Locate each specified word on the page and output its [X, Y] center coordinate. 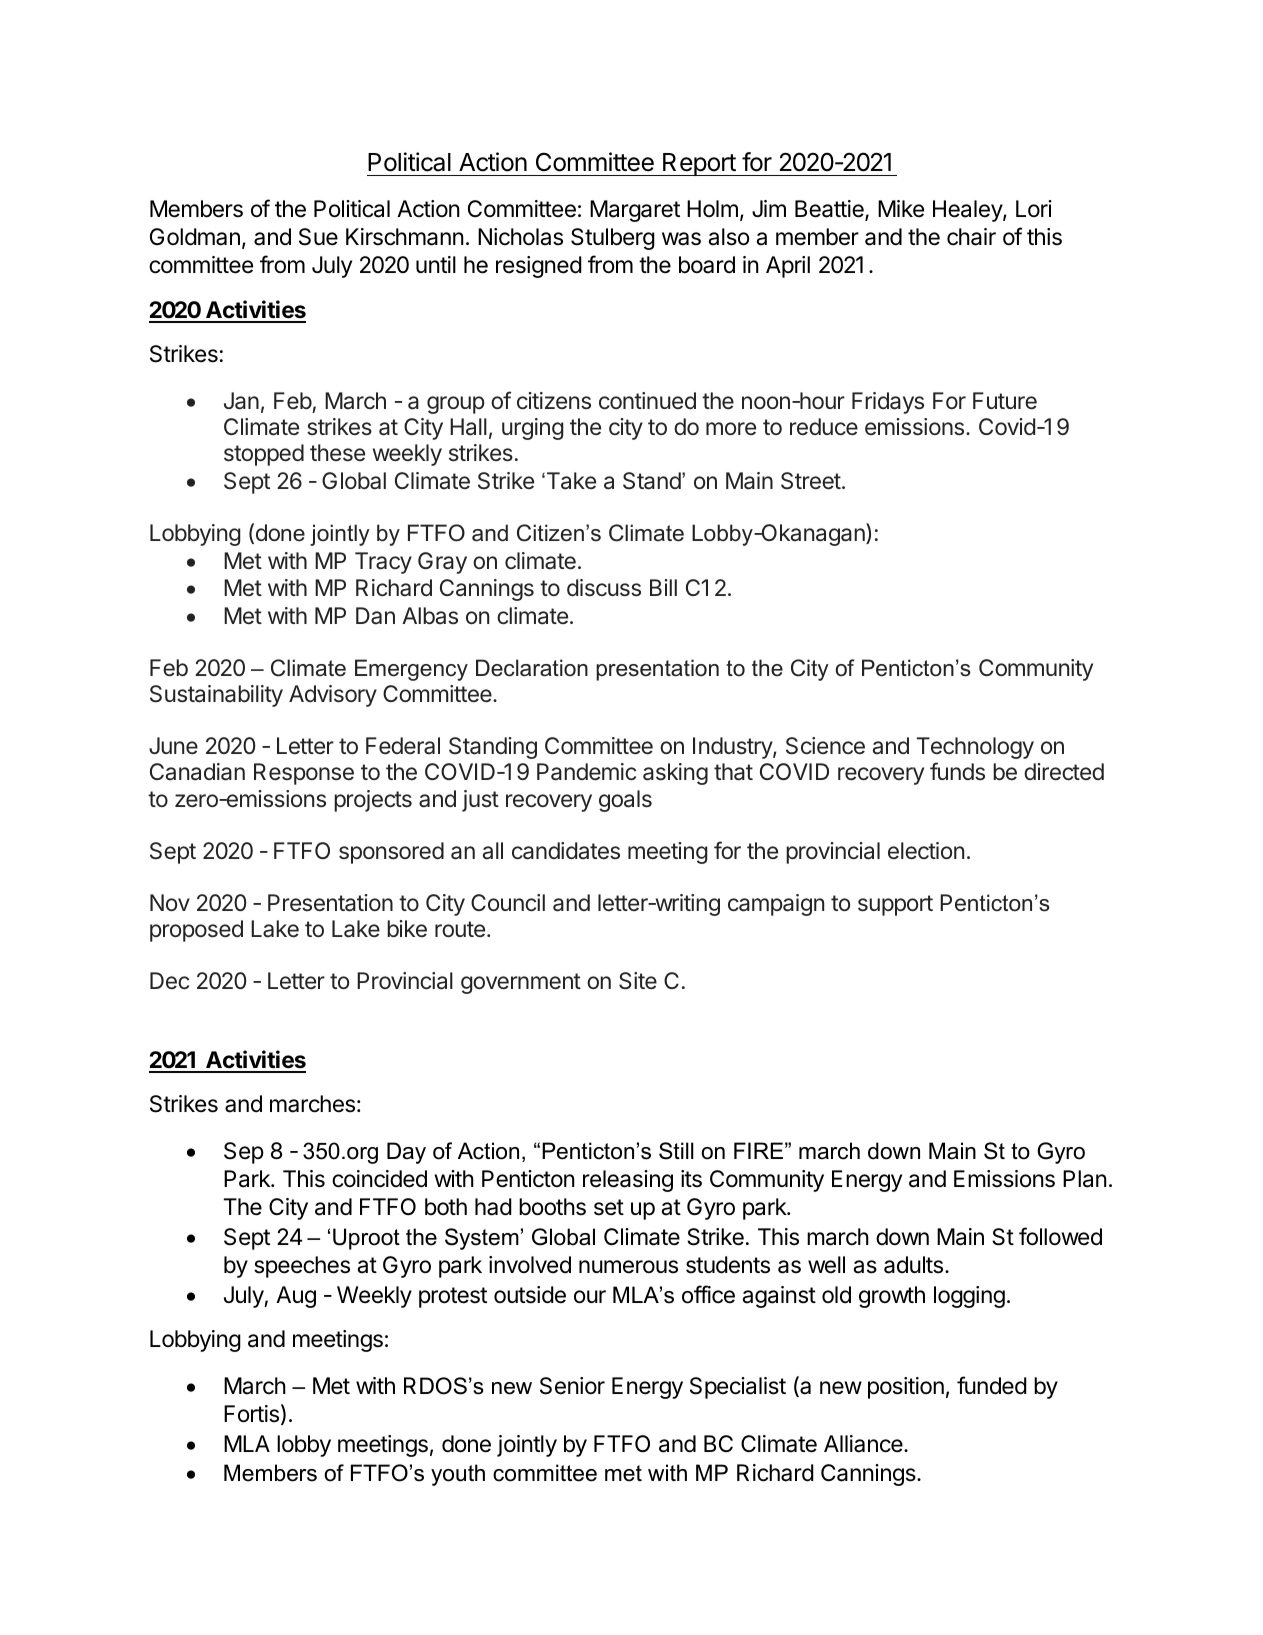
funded [992, 1385]
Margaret [635, 211]
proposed [196, 931]
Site [638, 981]
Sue [318, 237]
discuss [604, 588]
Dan [375, 616]
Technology [975, 748]
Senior [572, 1386]
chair [971, 237]
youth [458, 1475]
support [895, 905]
